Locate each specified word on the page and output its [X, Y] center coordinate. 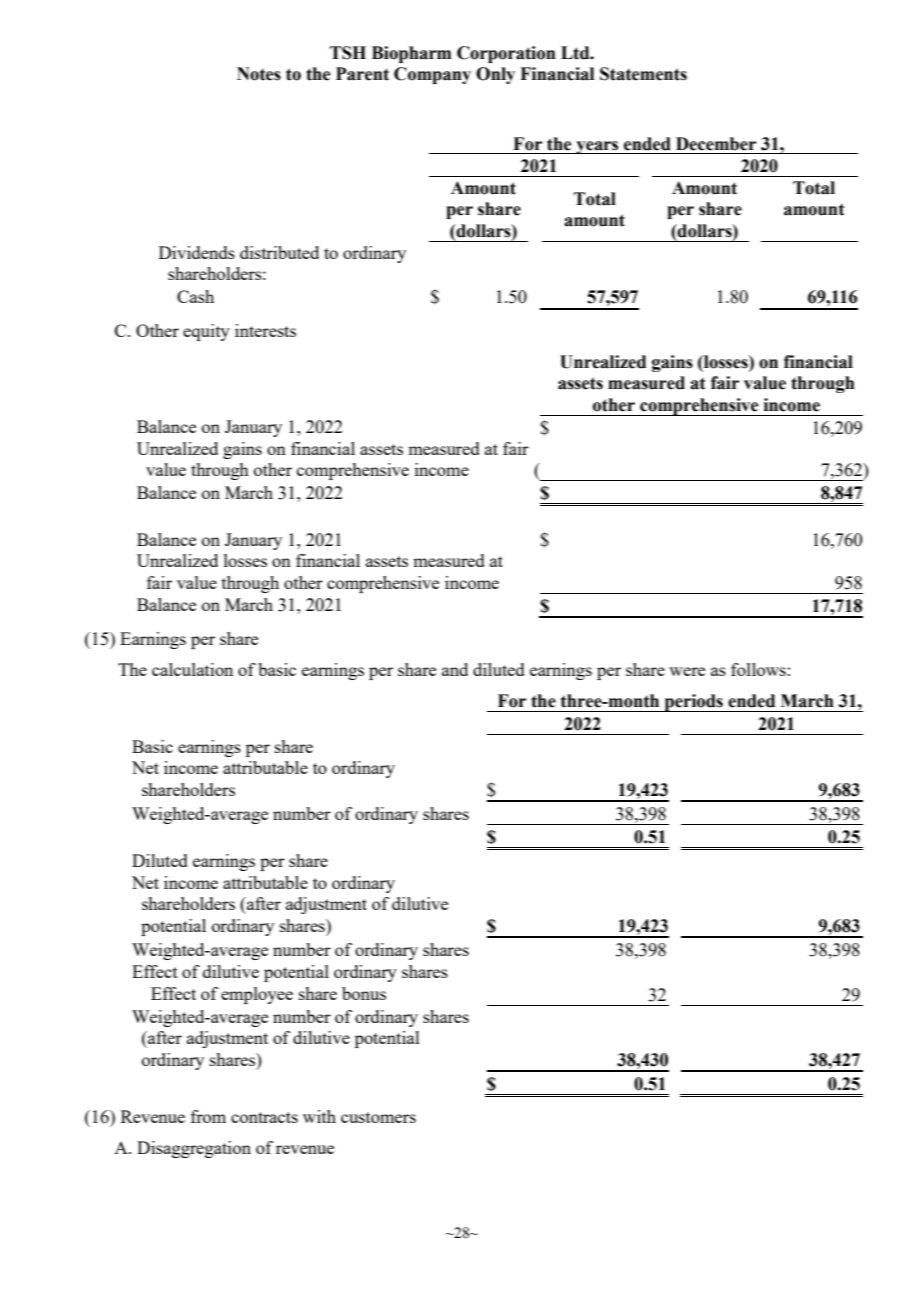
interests [265, 330]
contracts [264, 1117]
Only [495, 75]
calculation [192, 669]
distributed [279, 252]
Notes [259, 74]
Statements [643, 74]
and [455, 669]
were [687, 671]
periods [693, 703]
